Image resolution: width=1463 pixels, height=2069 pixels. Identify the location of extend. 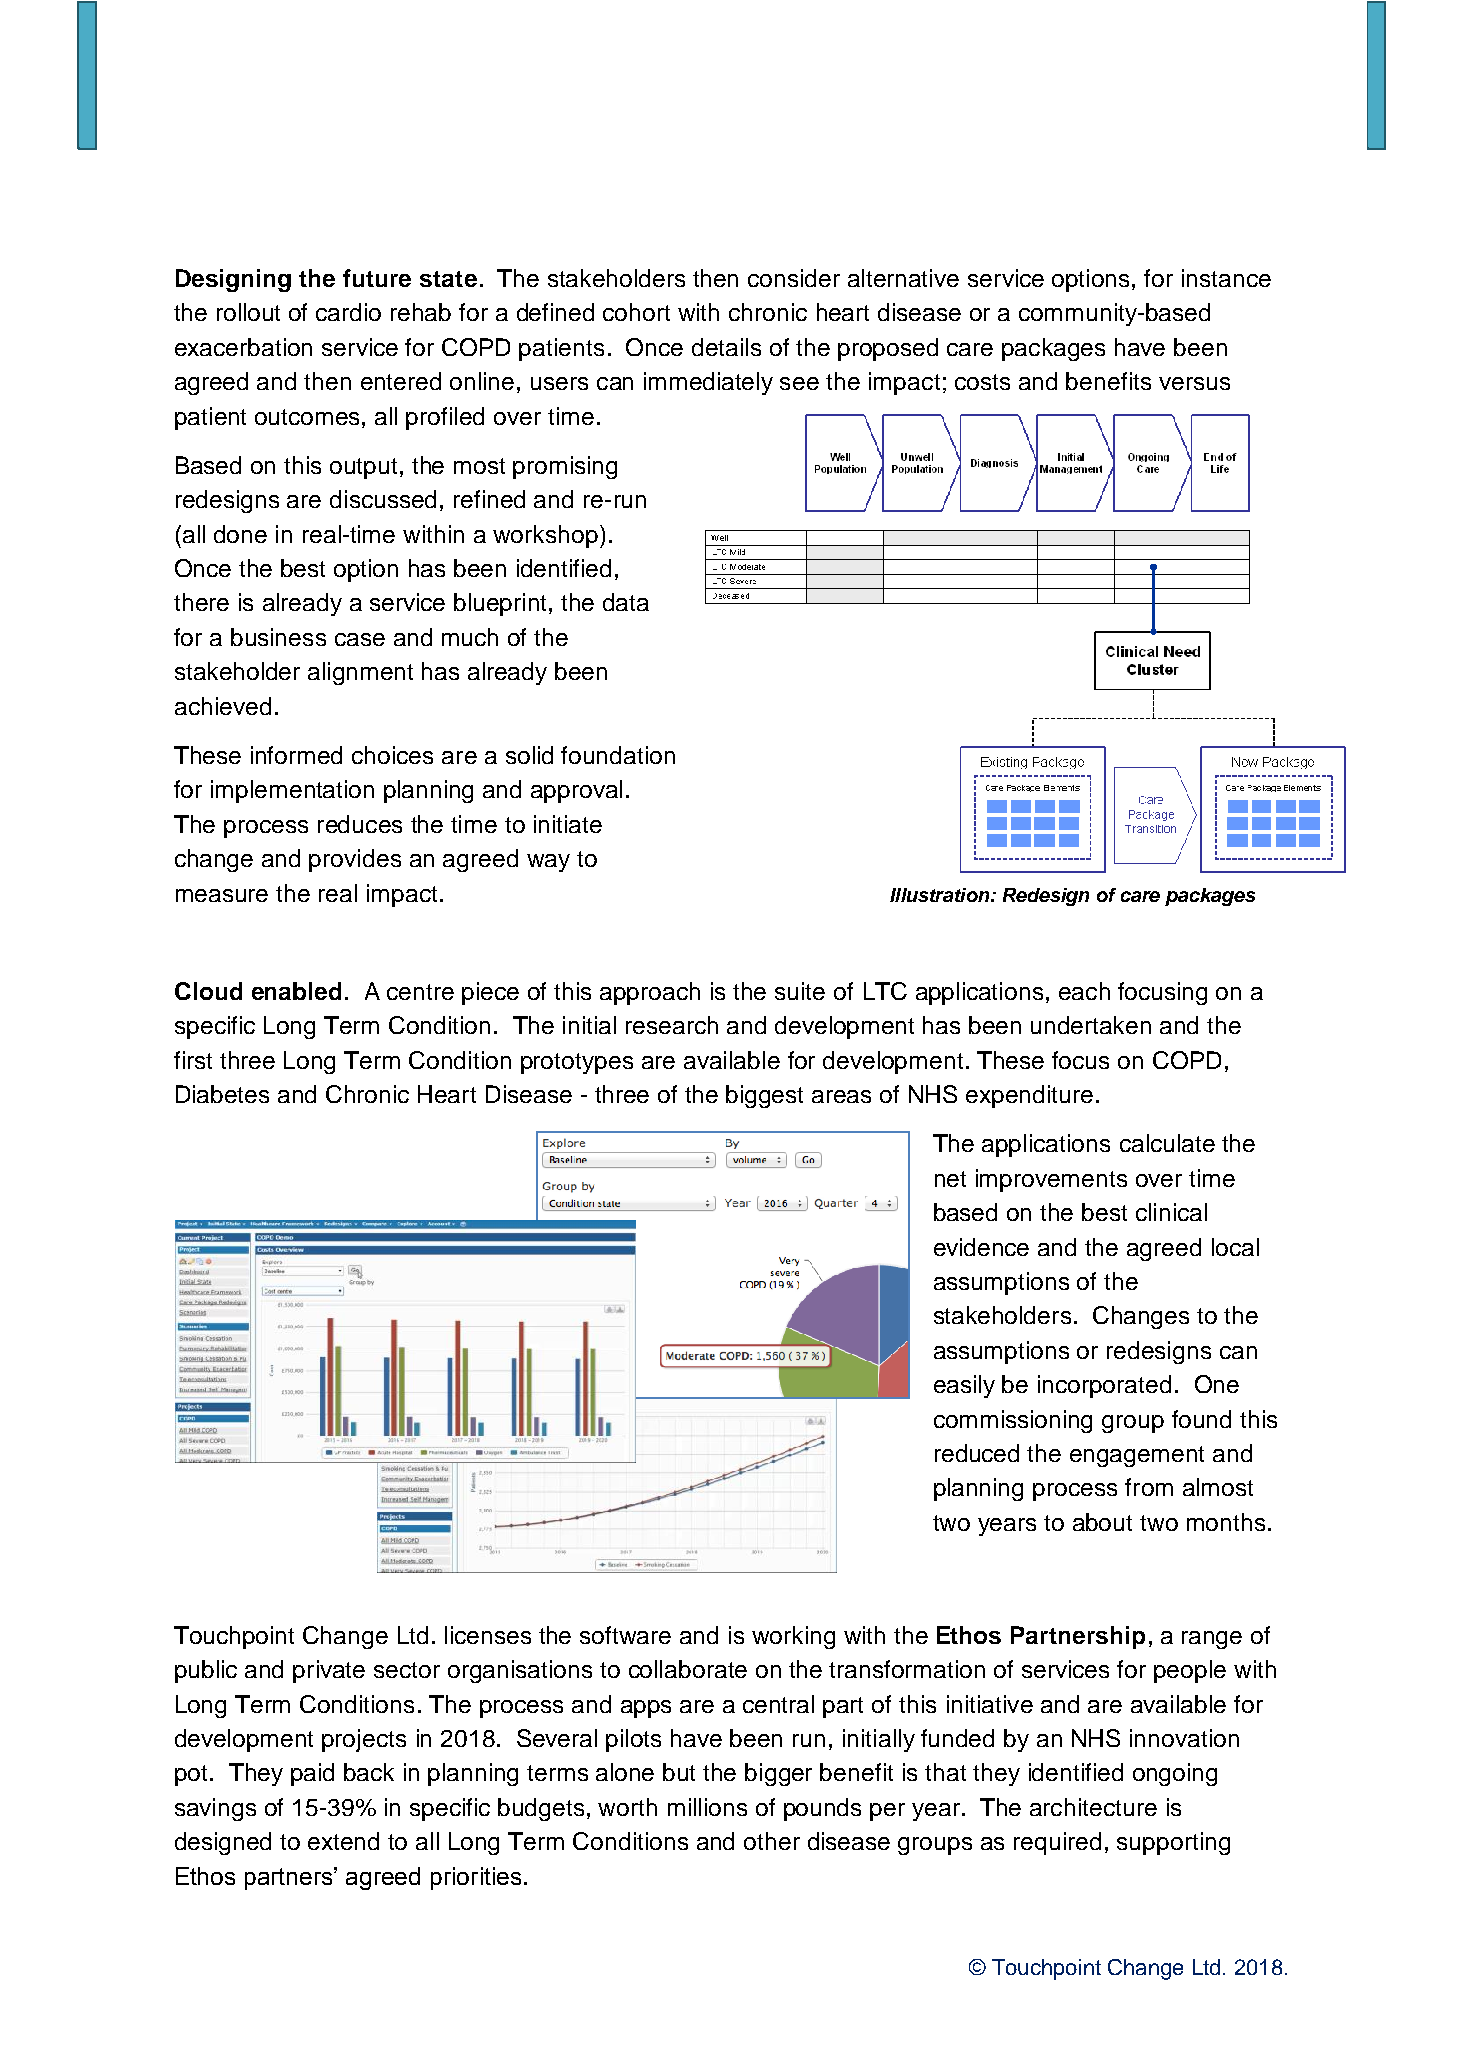
(343, 1841).
